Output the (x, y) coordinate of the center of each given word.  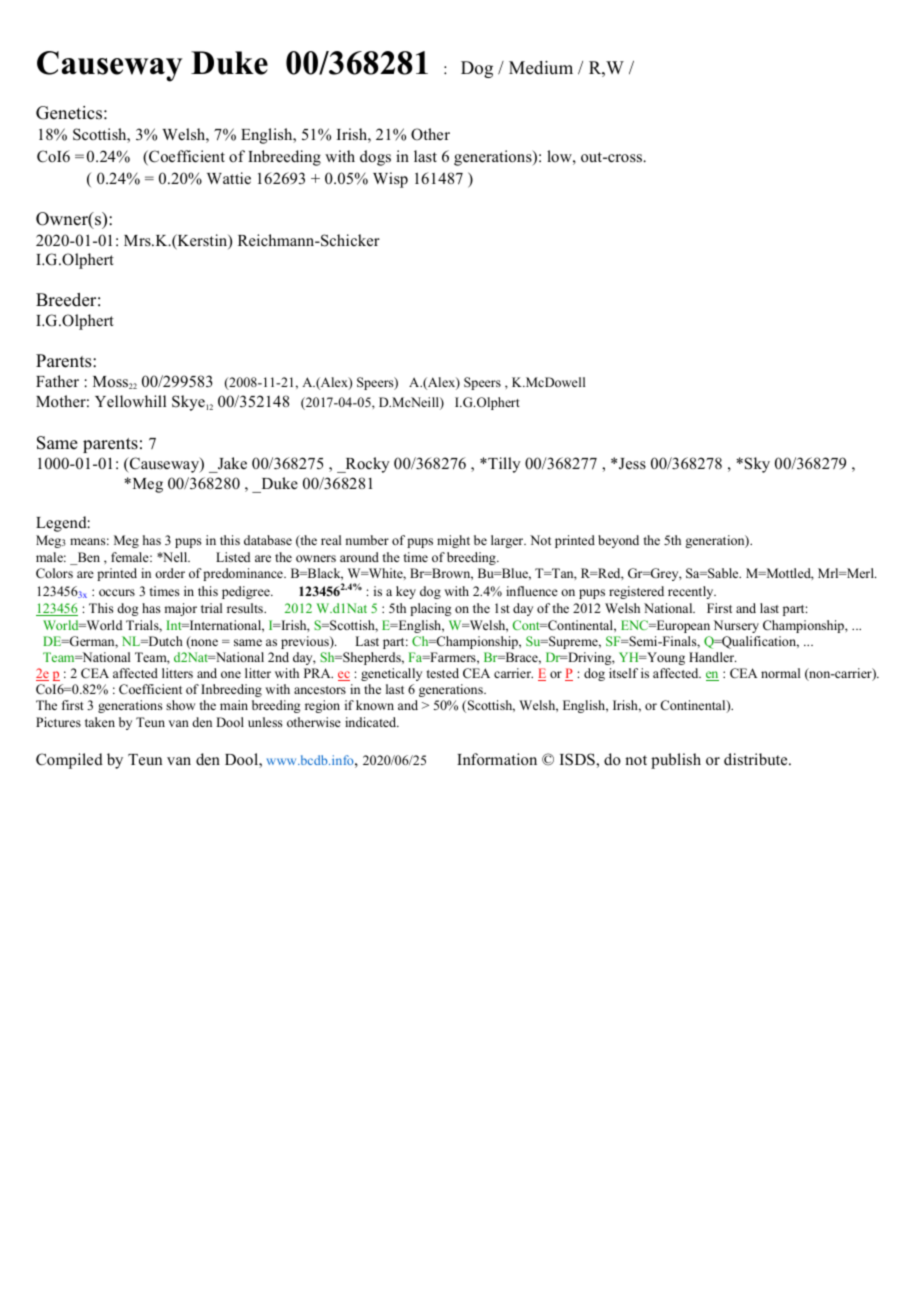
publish (676, 761)
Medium (541, 68)
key (406, 592)
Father (57, 381)
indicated (372, 722)
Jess (632, 464)
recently (692, 592)
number (367, 540)
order (170, 573)
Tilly (503, 465)
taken (100, 722)
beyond (618, 541)
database (268, 540)
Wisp (390, 180)
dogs (375, 158)
